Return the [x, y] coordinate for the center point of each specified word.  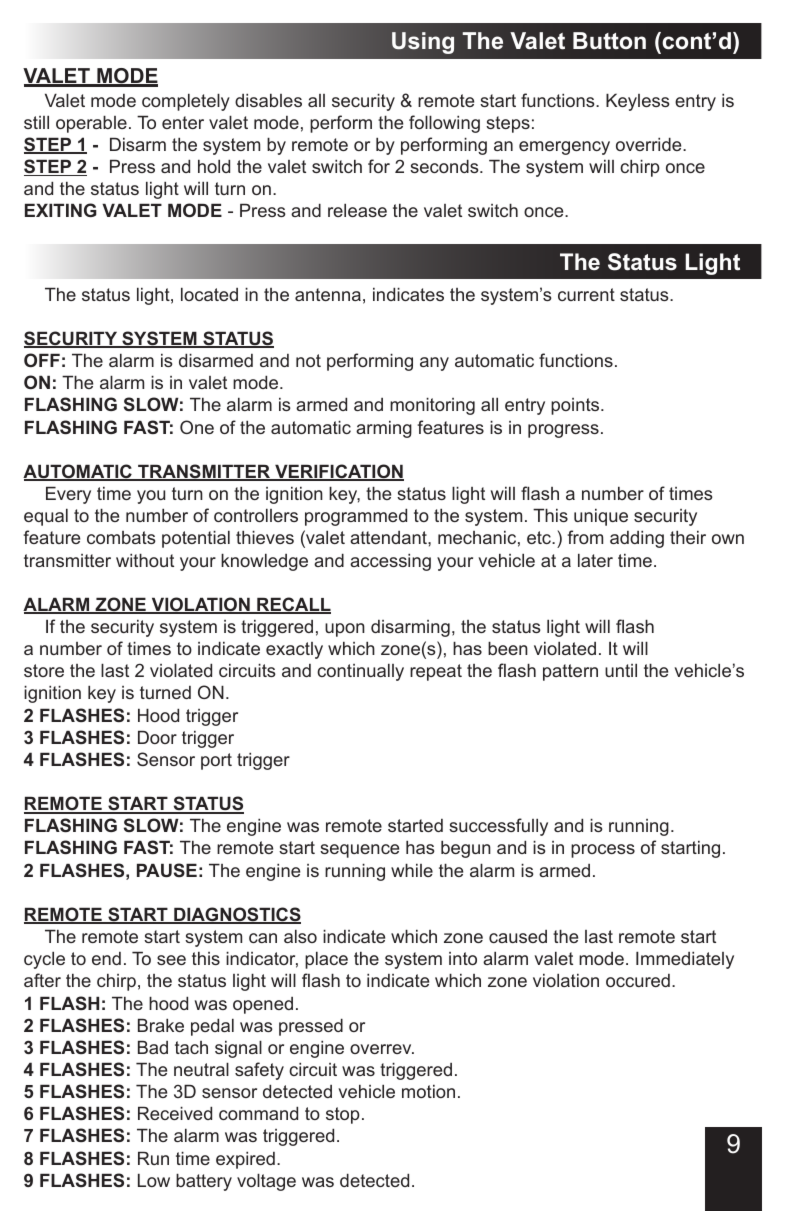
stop [343, 1115]
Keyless [638, 102]
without [145, 560]
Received [175, 1113]
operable [91, 124]
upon [345, 630]
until [621, 670]
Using [423, 43]
